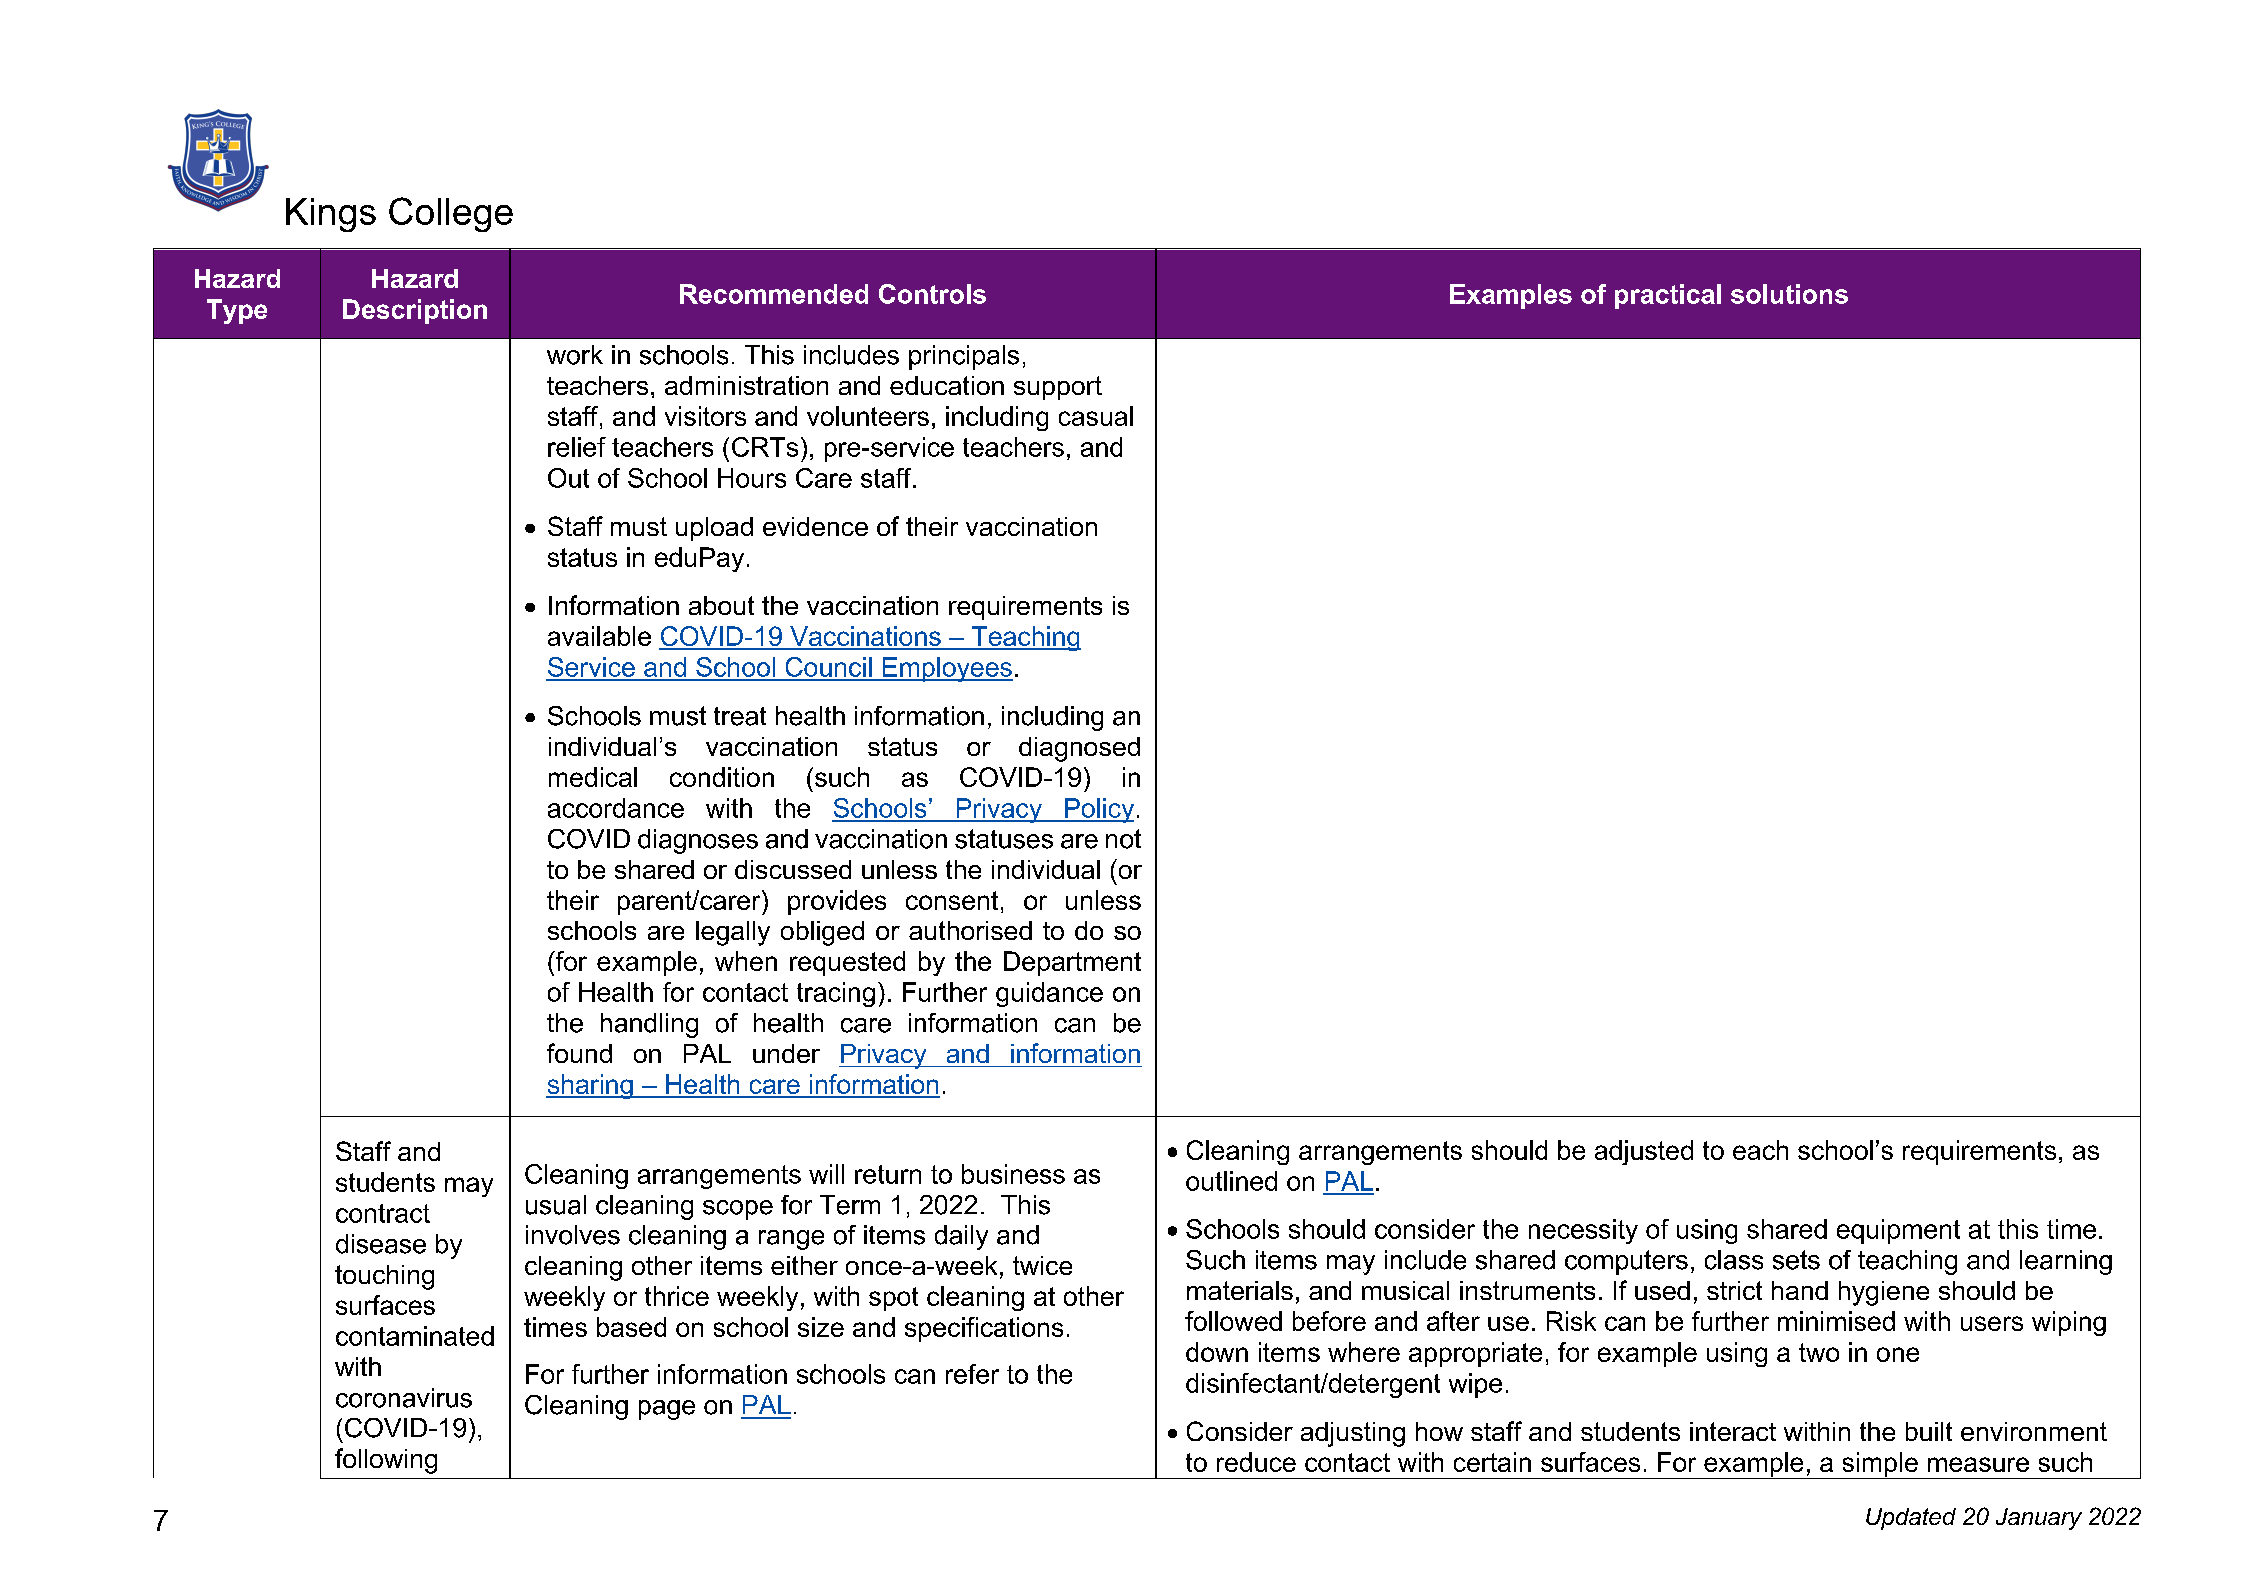 The width and height of the screenshot is (2249, 1589). What do you see at coordinates (1880, 1465) in the screenshot?
I see `simple` at bounding box center [1880, 1465].
